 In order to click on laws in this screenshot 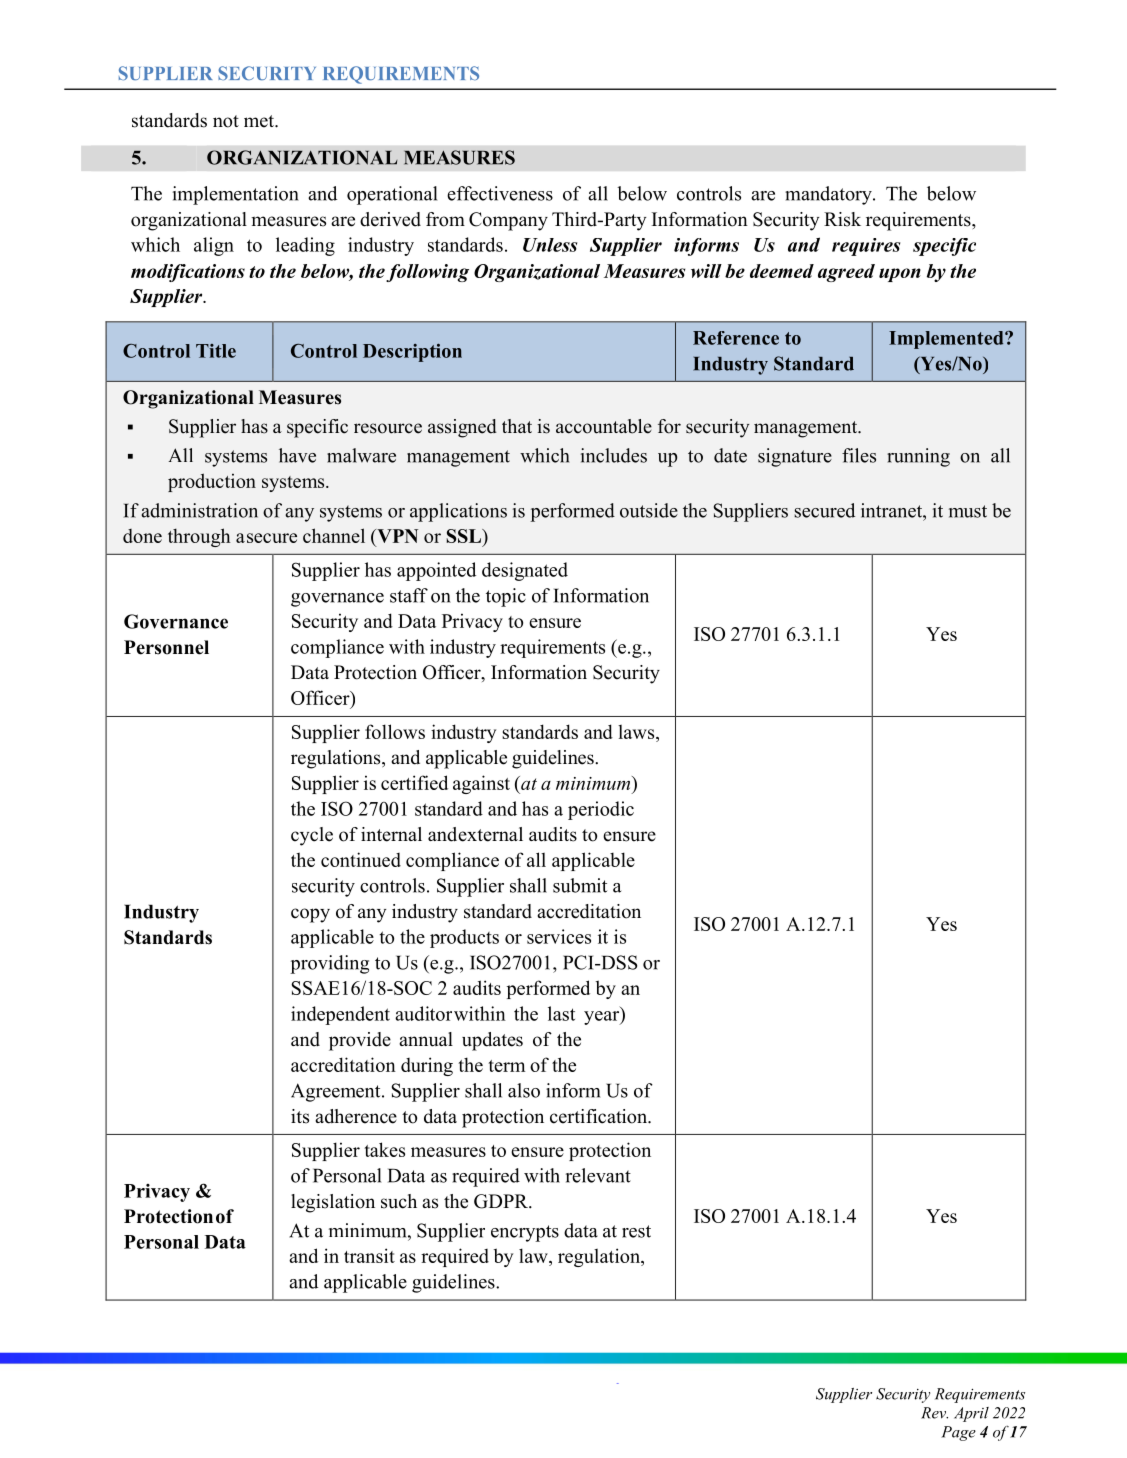, I will do `click(637, 732)`.
